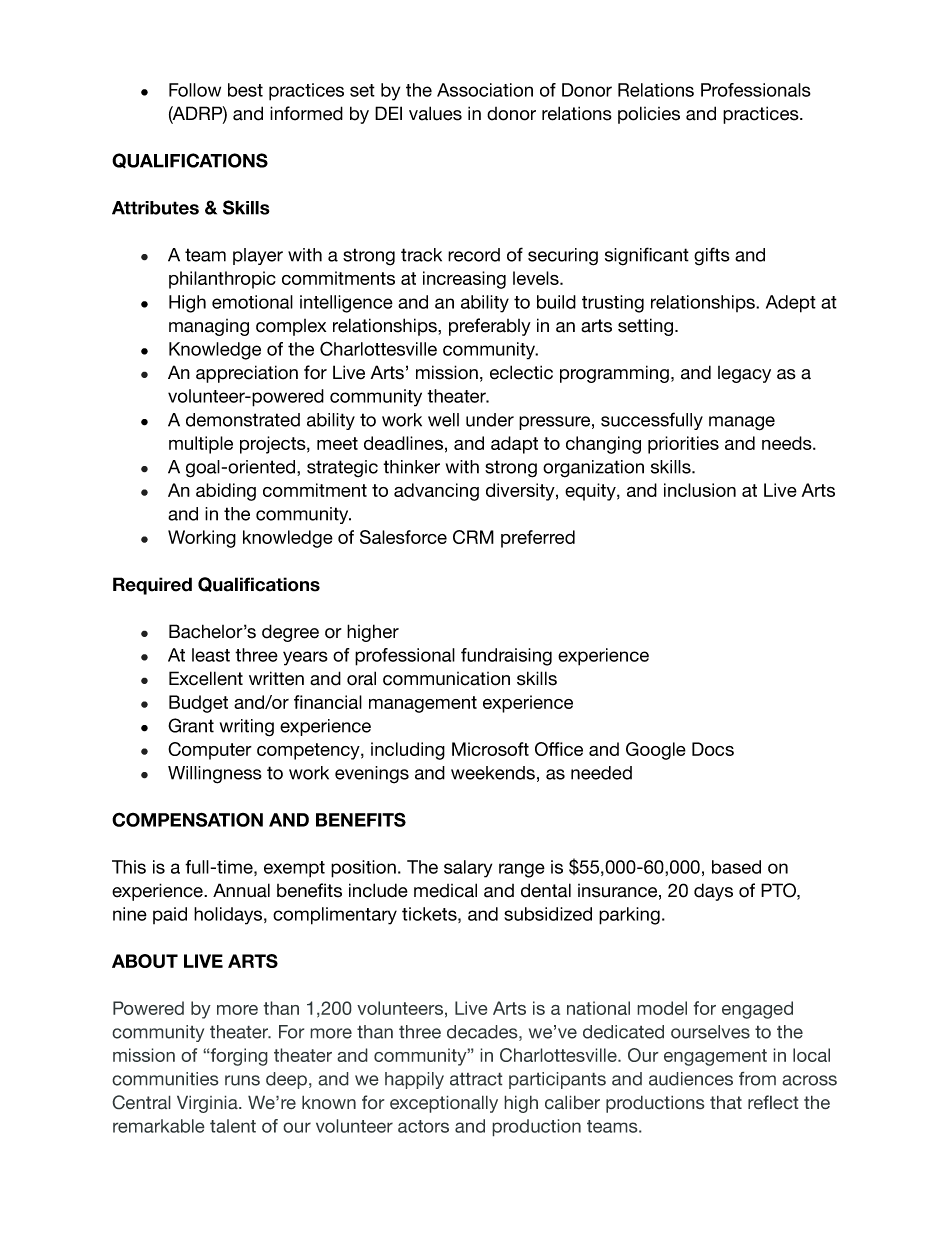 The image size is (952, 1233). Describe the element at coordinates (506, 657) in the page. I see `fundraising` at that location.
